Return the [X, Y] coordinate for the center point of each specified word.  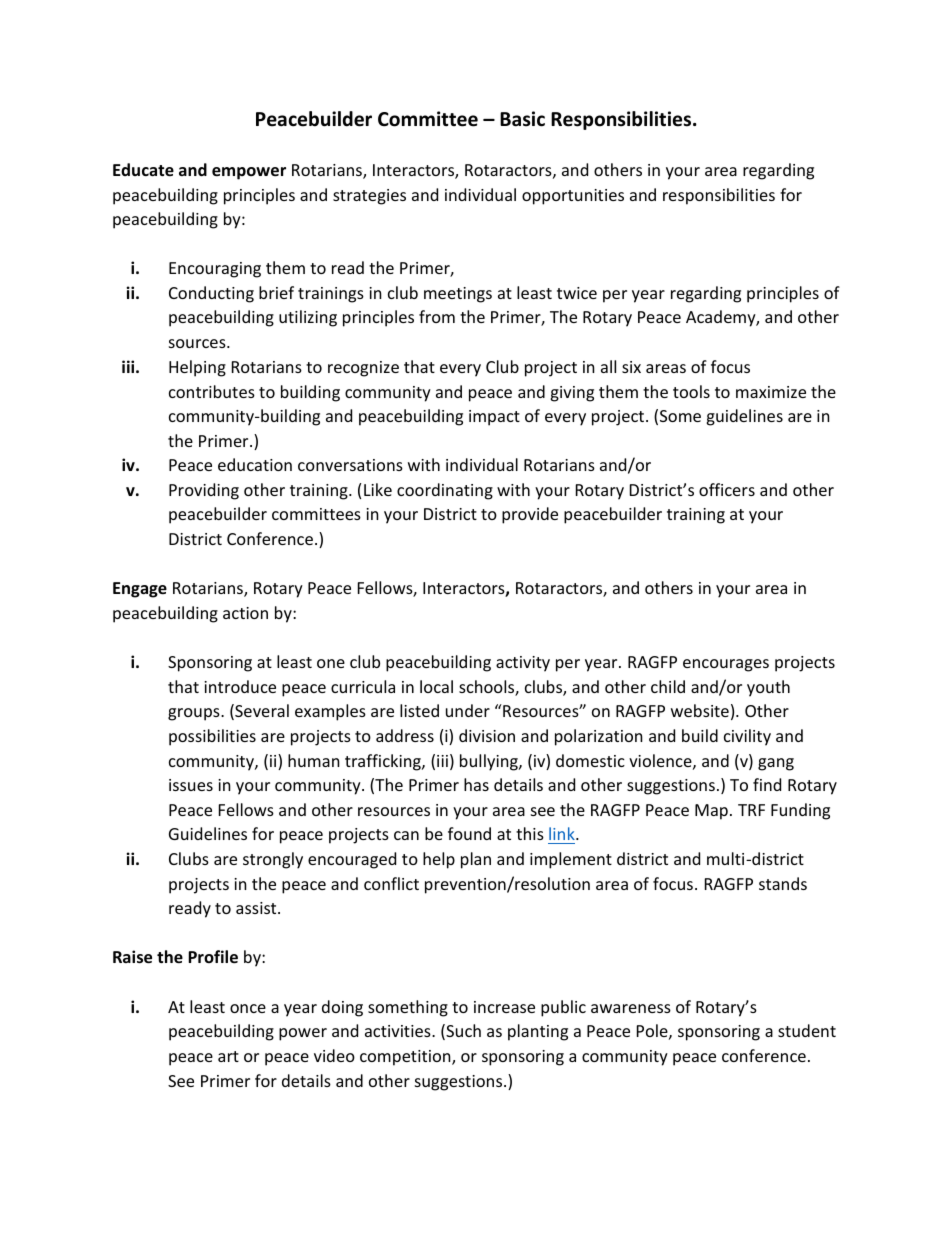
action [245, 613]
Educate [143, 170]
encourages [726, 665]
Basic [522, 119]
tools [691, 391]
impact [494, 418]
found [469, 833]
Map [711, 812]
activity [523, 664]
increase [504, 1007]
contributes [212, 391]
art [228, 1056]
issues [191, 785]
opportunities [573, 197]
